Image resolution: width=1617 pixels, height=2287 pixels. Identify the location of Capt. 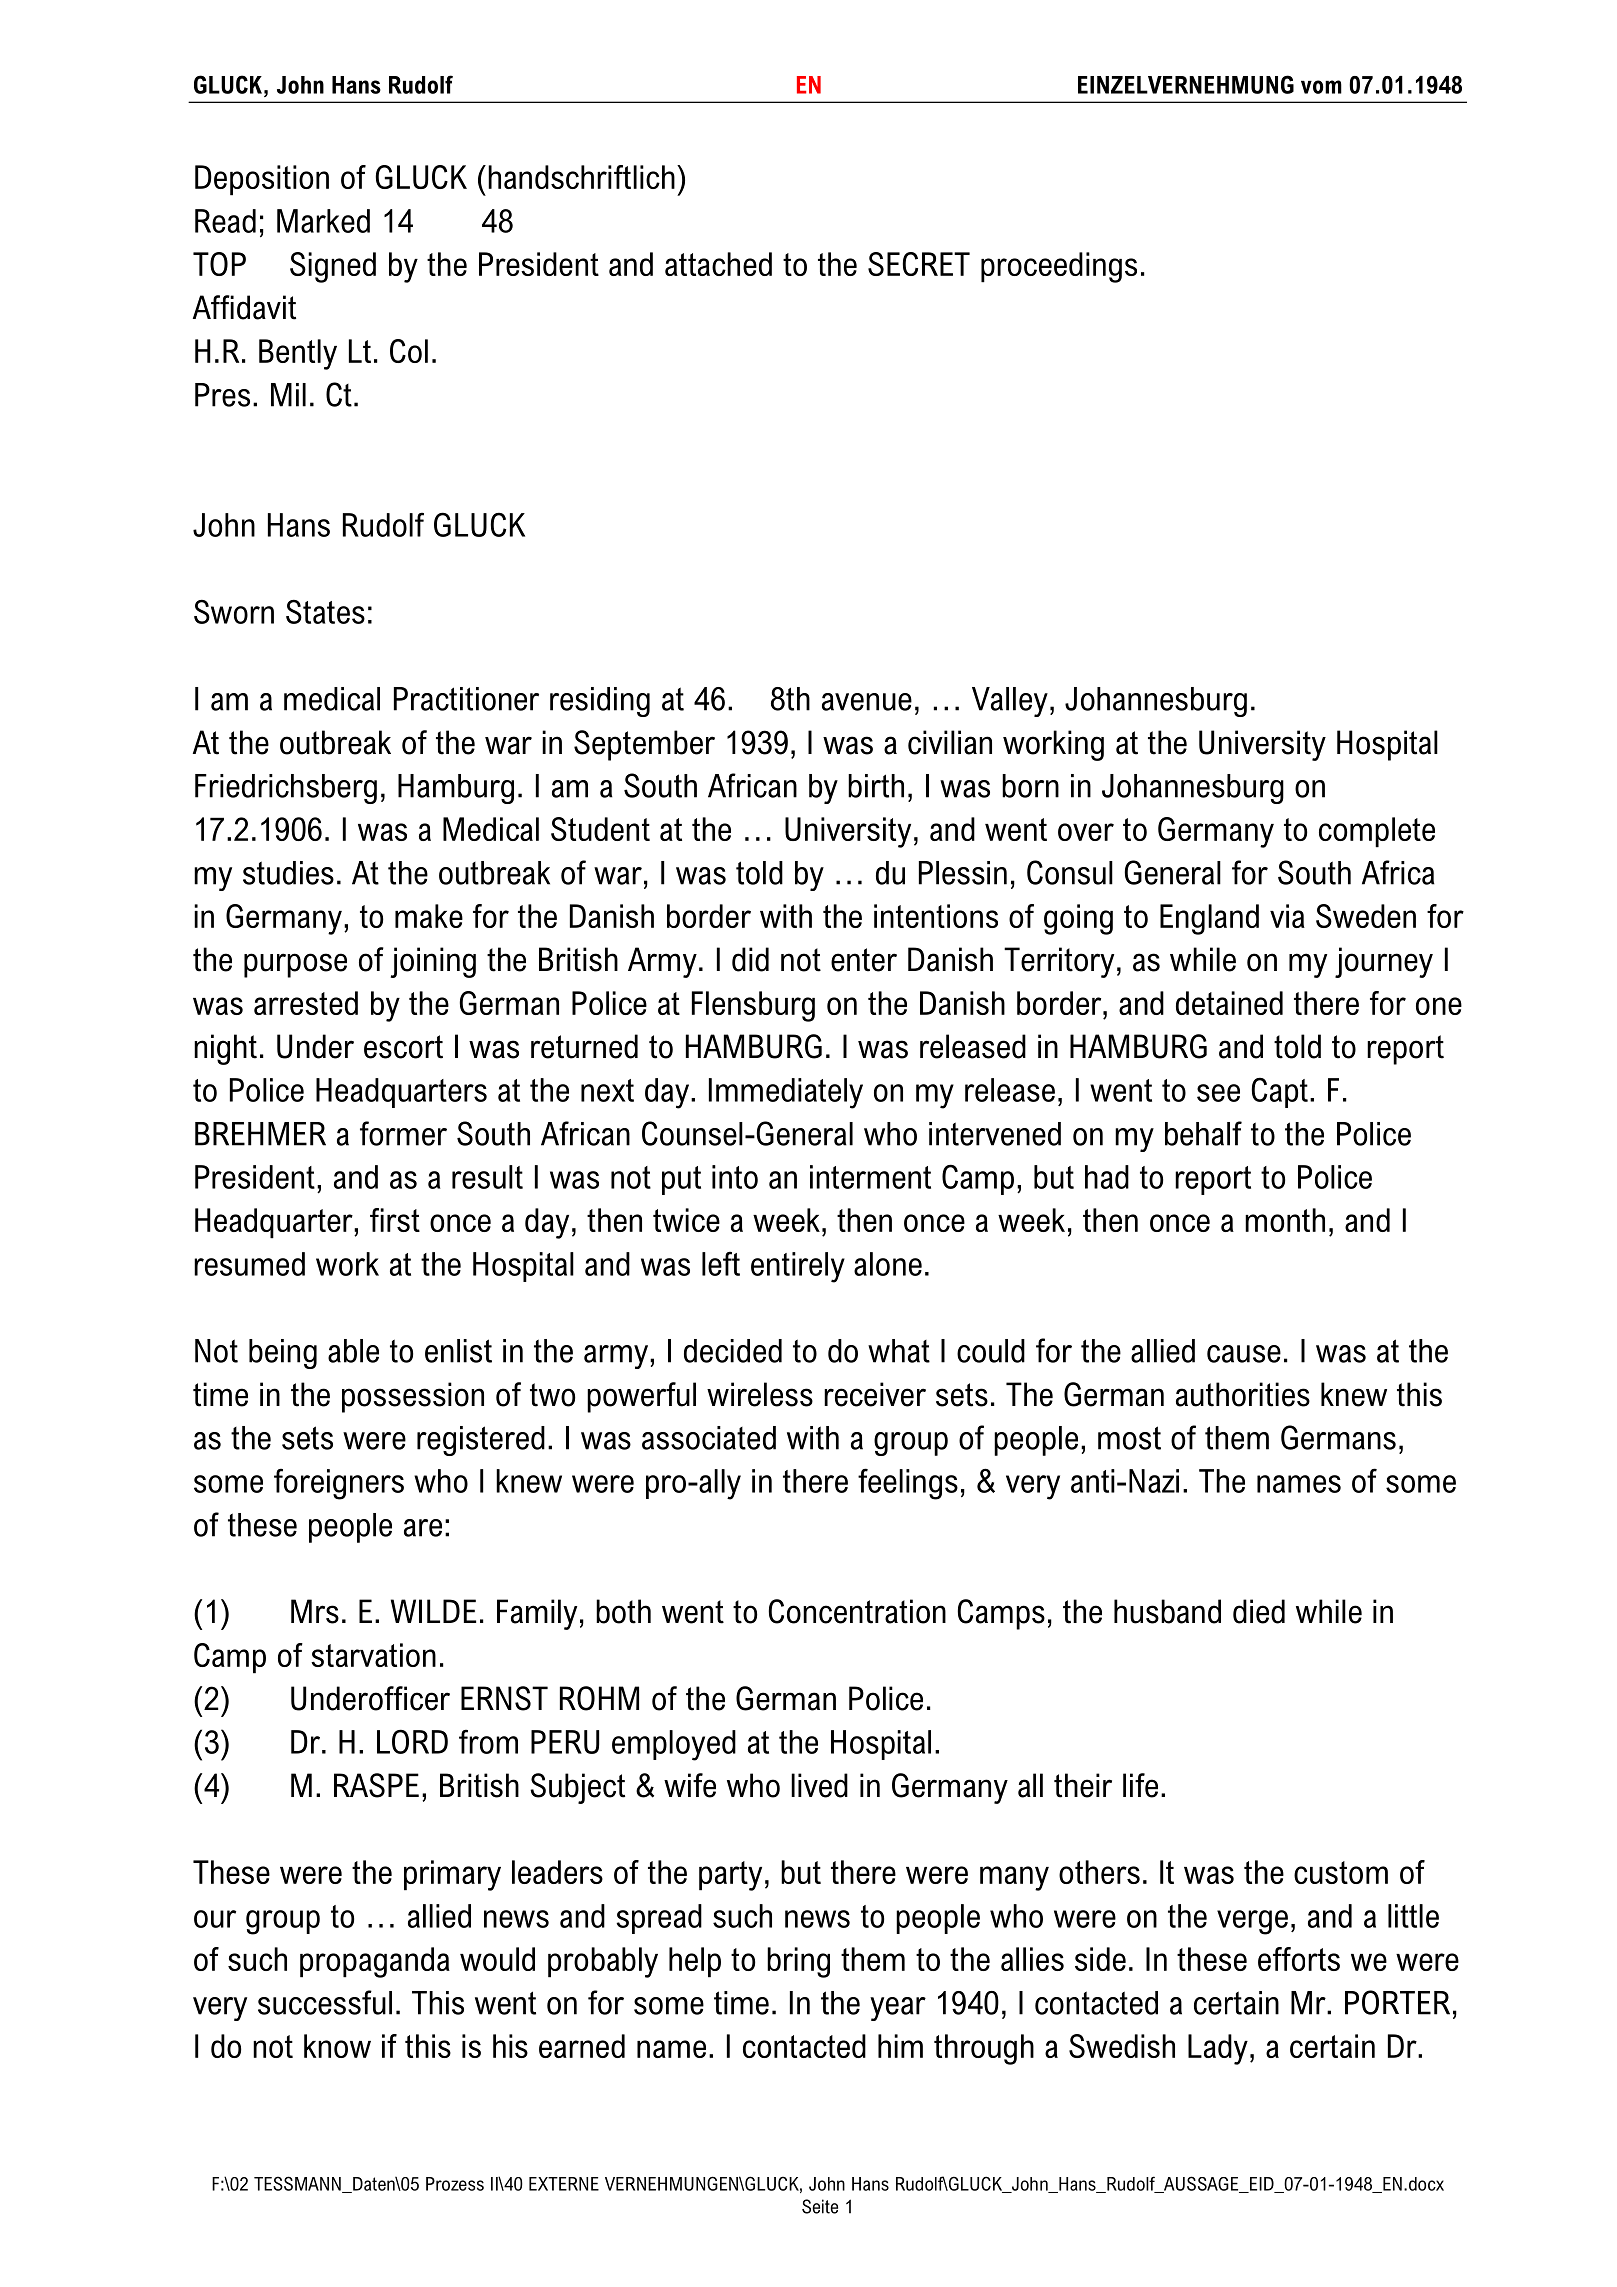
(1279, 1092).
